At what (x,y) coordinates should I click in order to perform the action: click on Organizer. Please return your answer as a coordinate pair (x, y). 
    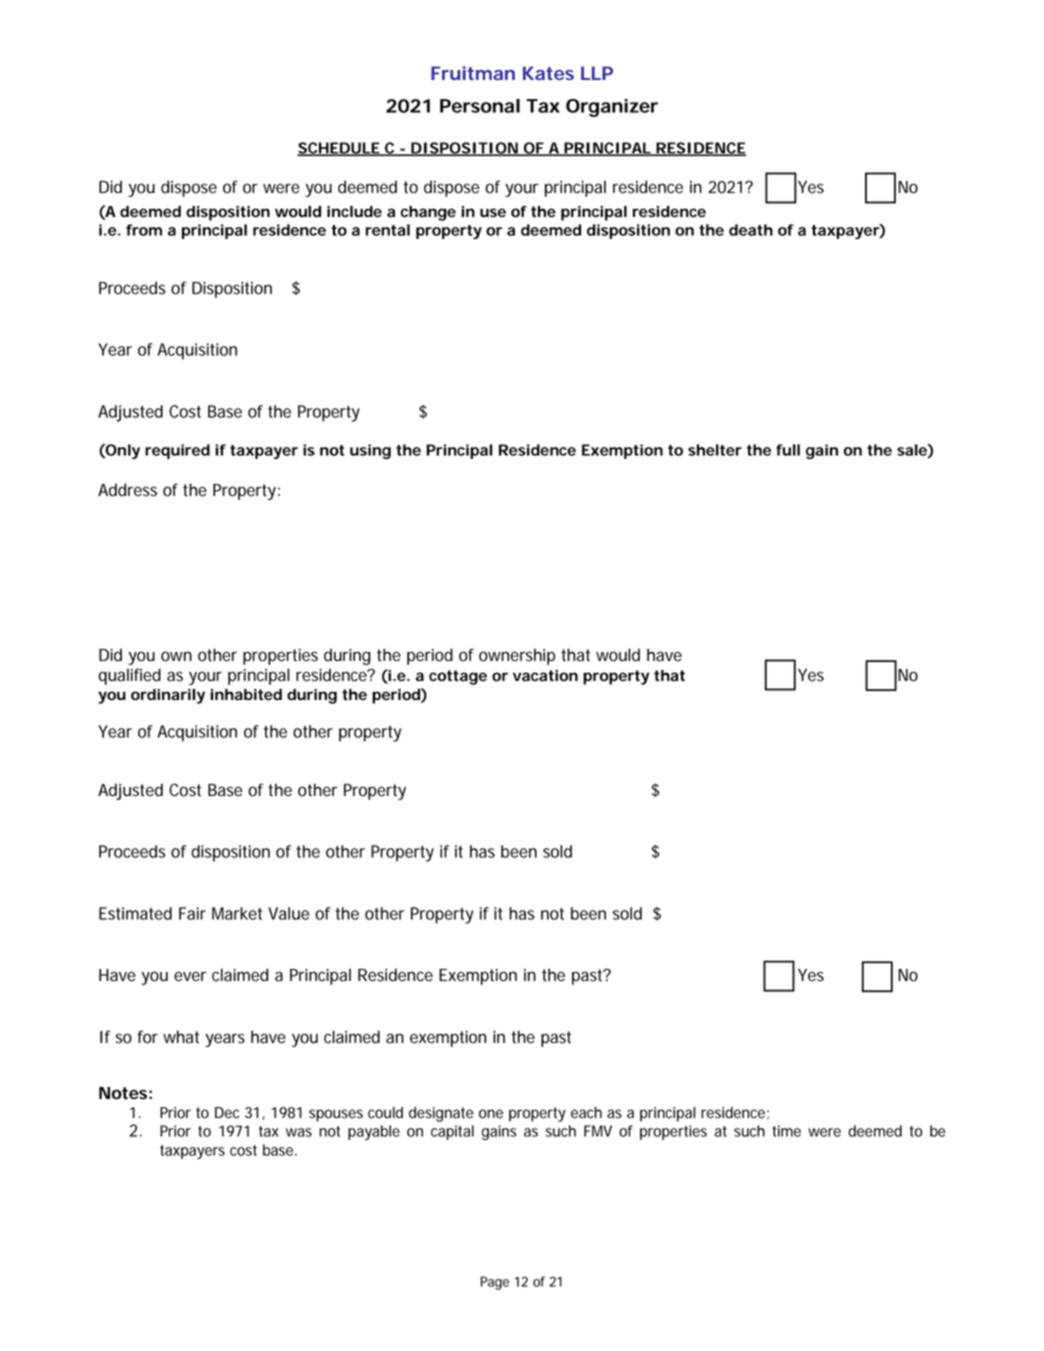
    Looking at the image, I should click on (612, 108).
